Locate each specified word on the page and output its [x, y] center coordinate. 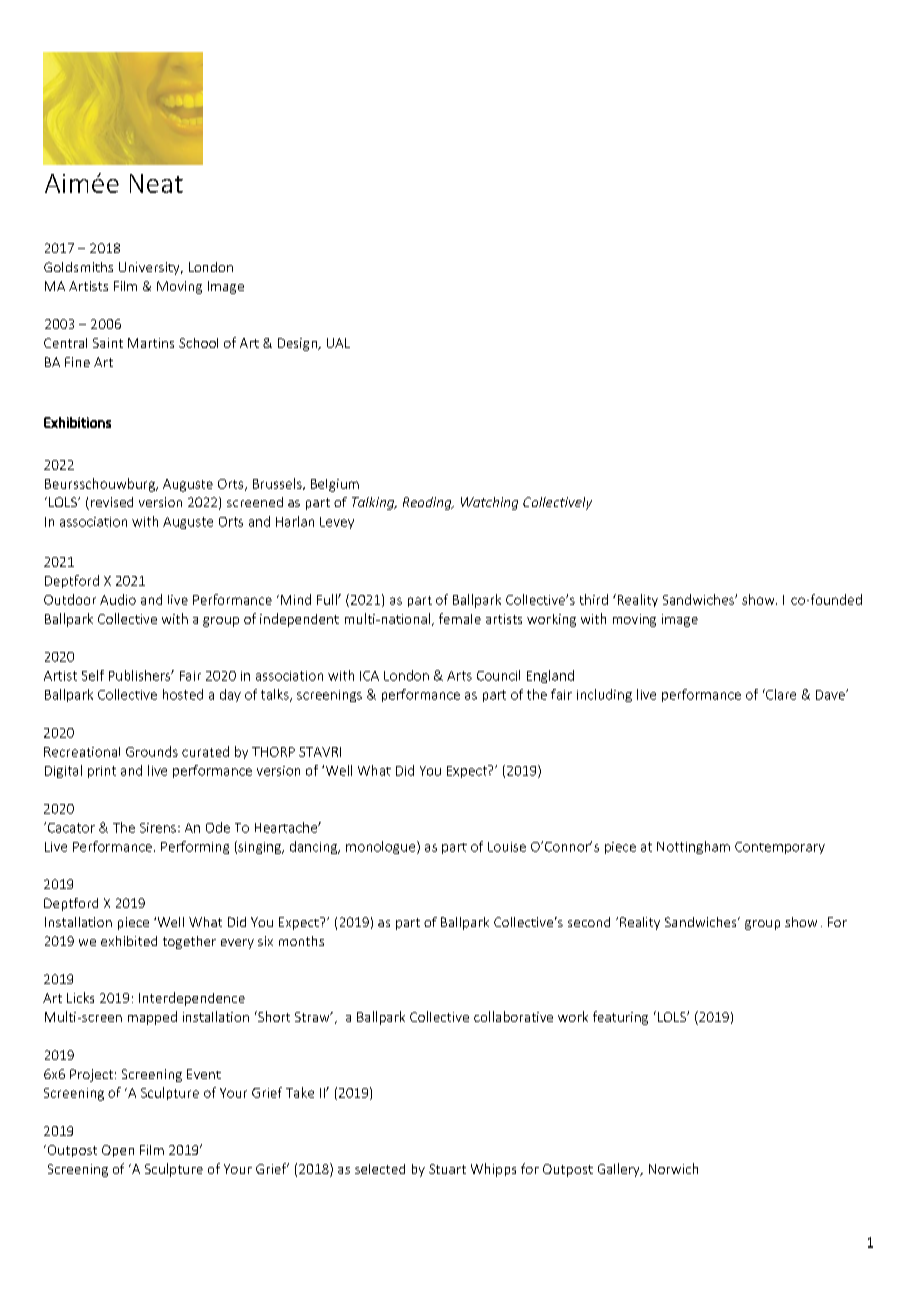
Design [298, 344]
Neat [156, 183]
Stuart [447, 1169]
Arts [459, 676]
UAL [338, 343]
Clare [780, 694]
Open [118, 1151]
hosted [183, 694]
